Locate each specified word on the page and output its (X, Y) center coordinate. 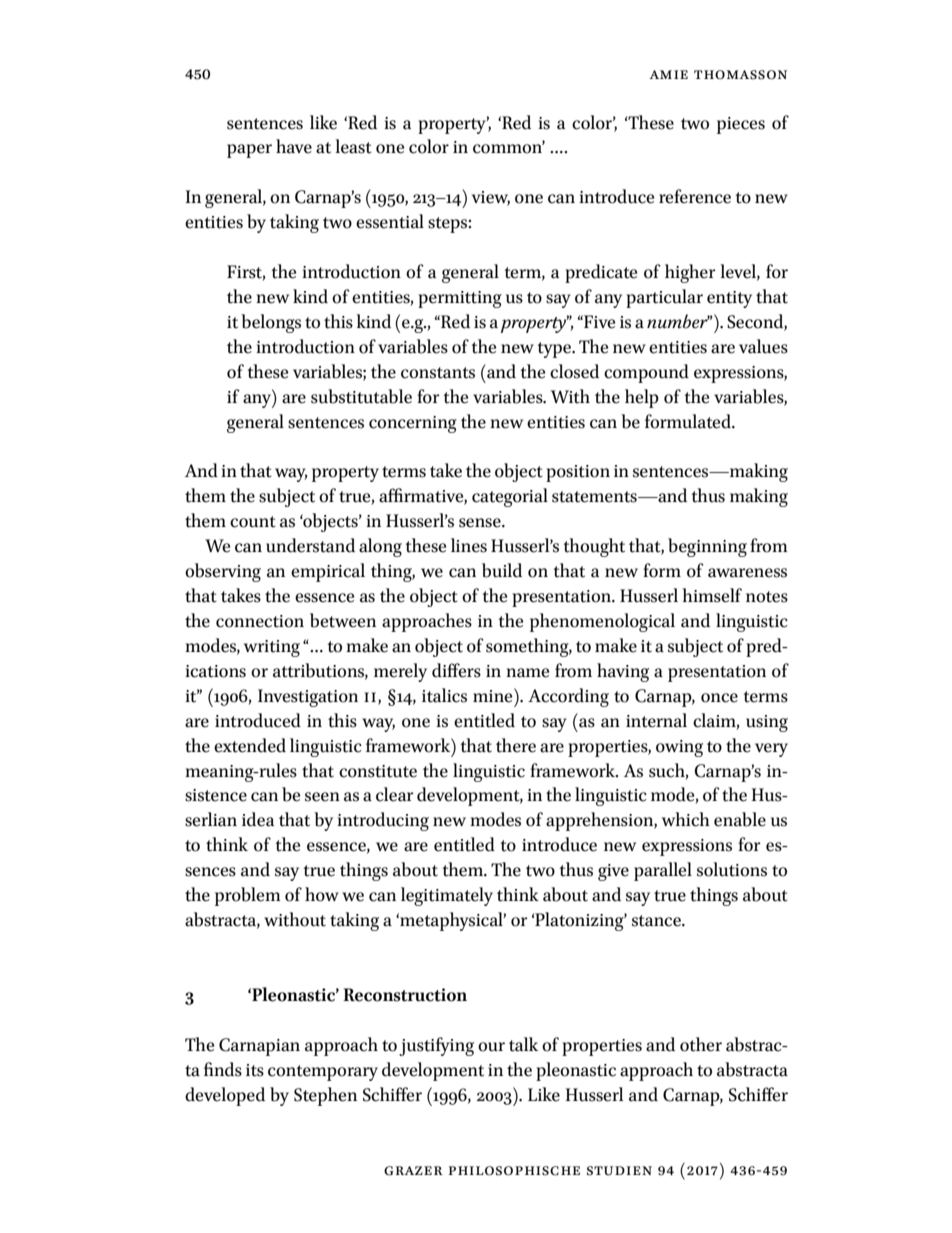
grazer (413, 1171)
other (701, 1044)
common (509, 148)
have (294, 146)
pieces (741, 125)
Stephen (325, 1096)
